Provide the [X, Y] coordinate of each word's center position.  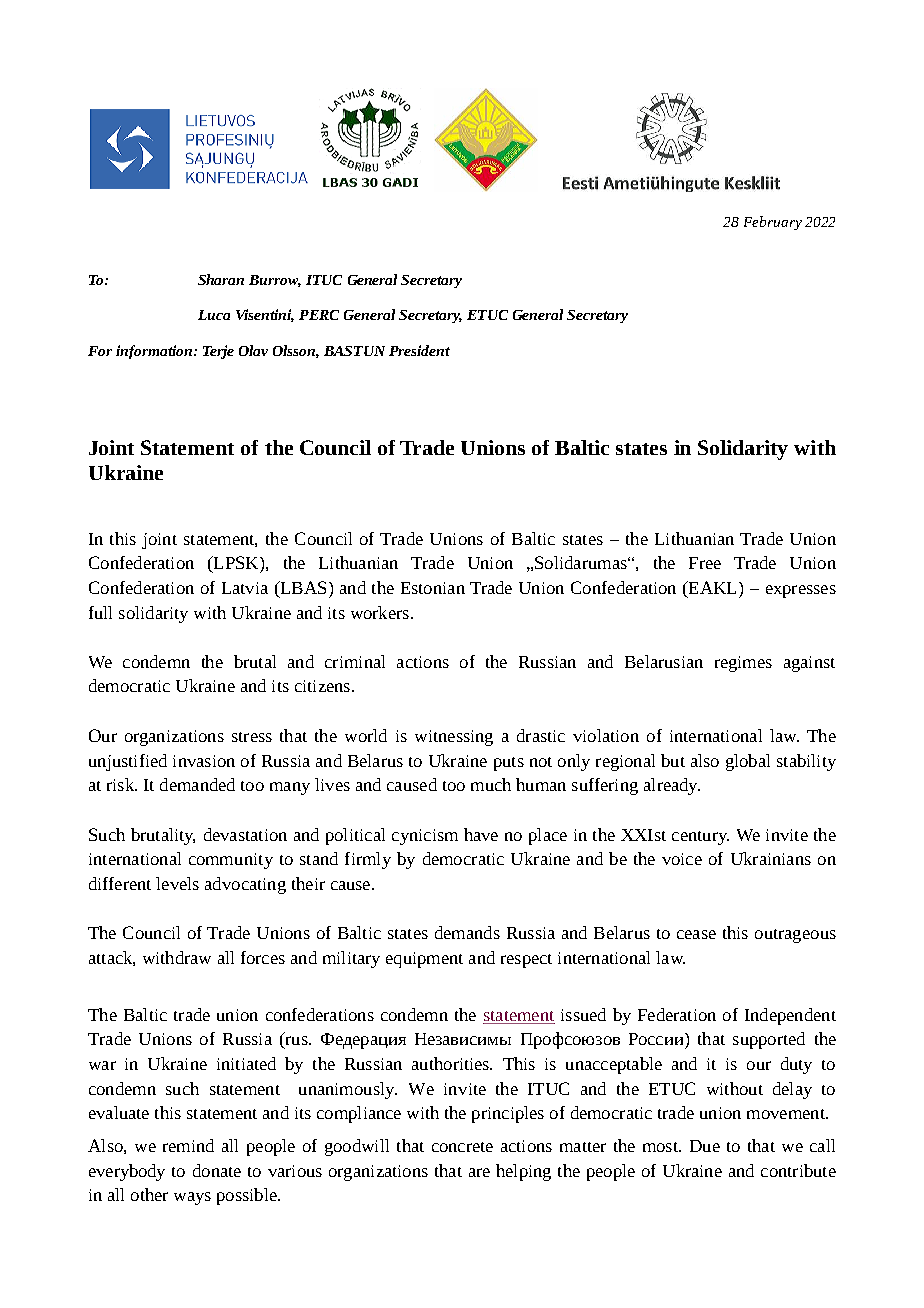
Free [705, 563]
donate [217, 1170]
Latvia [245, 588]
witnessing [454, 738]
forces [263, 957]
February [773, 223]
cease [696, 934]
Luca [214, 315]
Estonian [433, 588]
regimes [743, 664]
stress [252, 737]
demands [467, 932]
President [419, 350]
